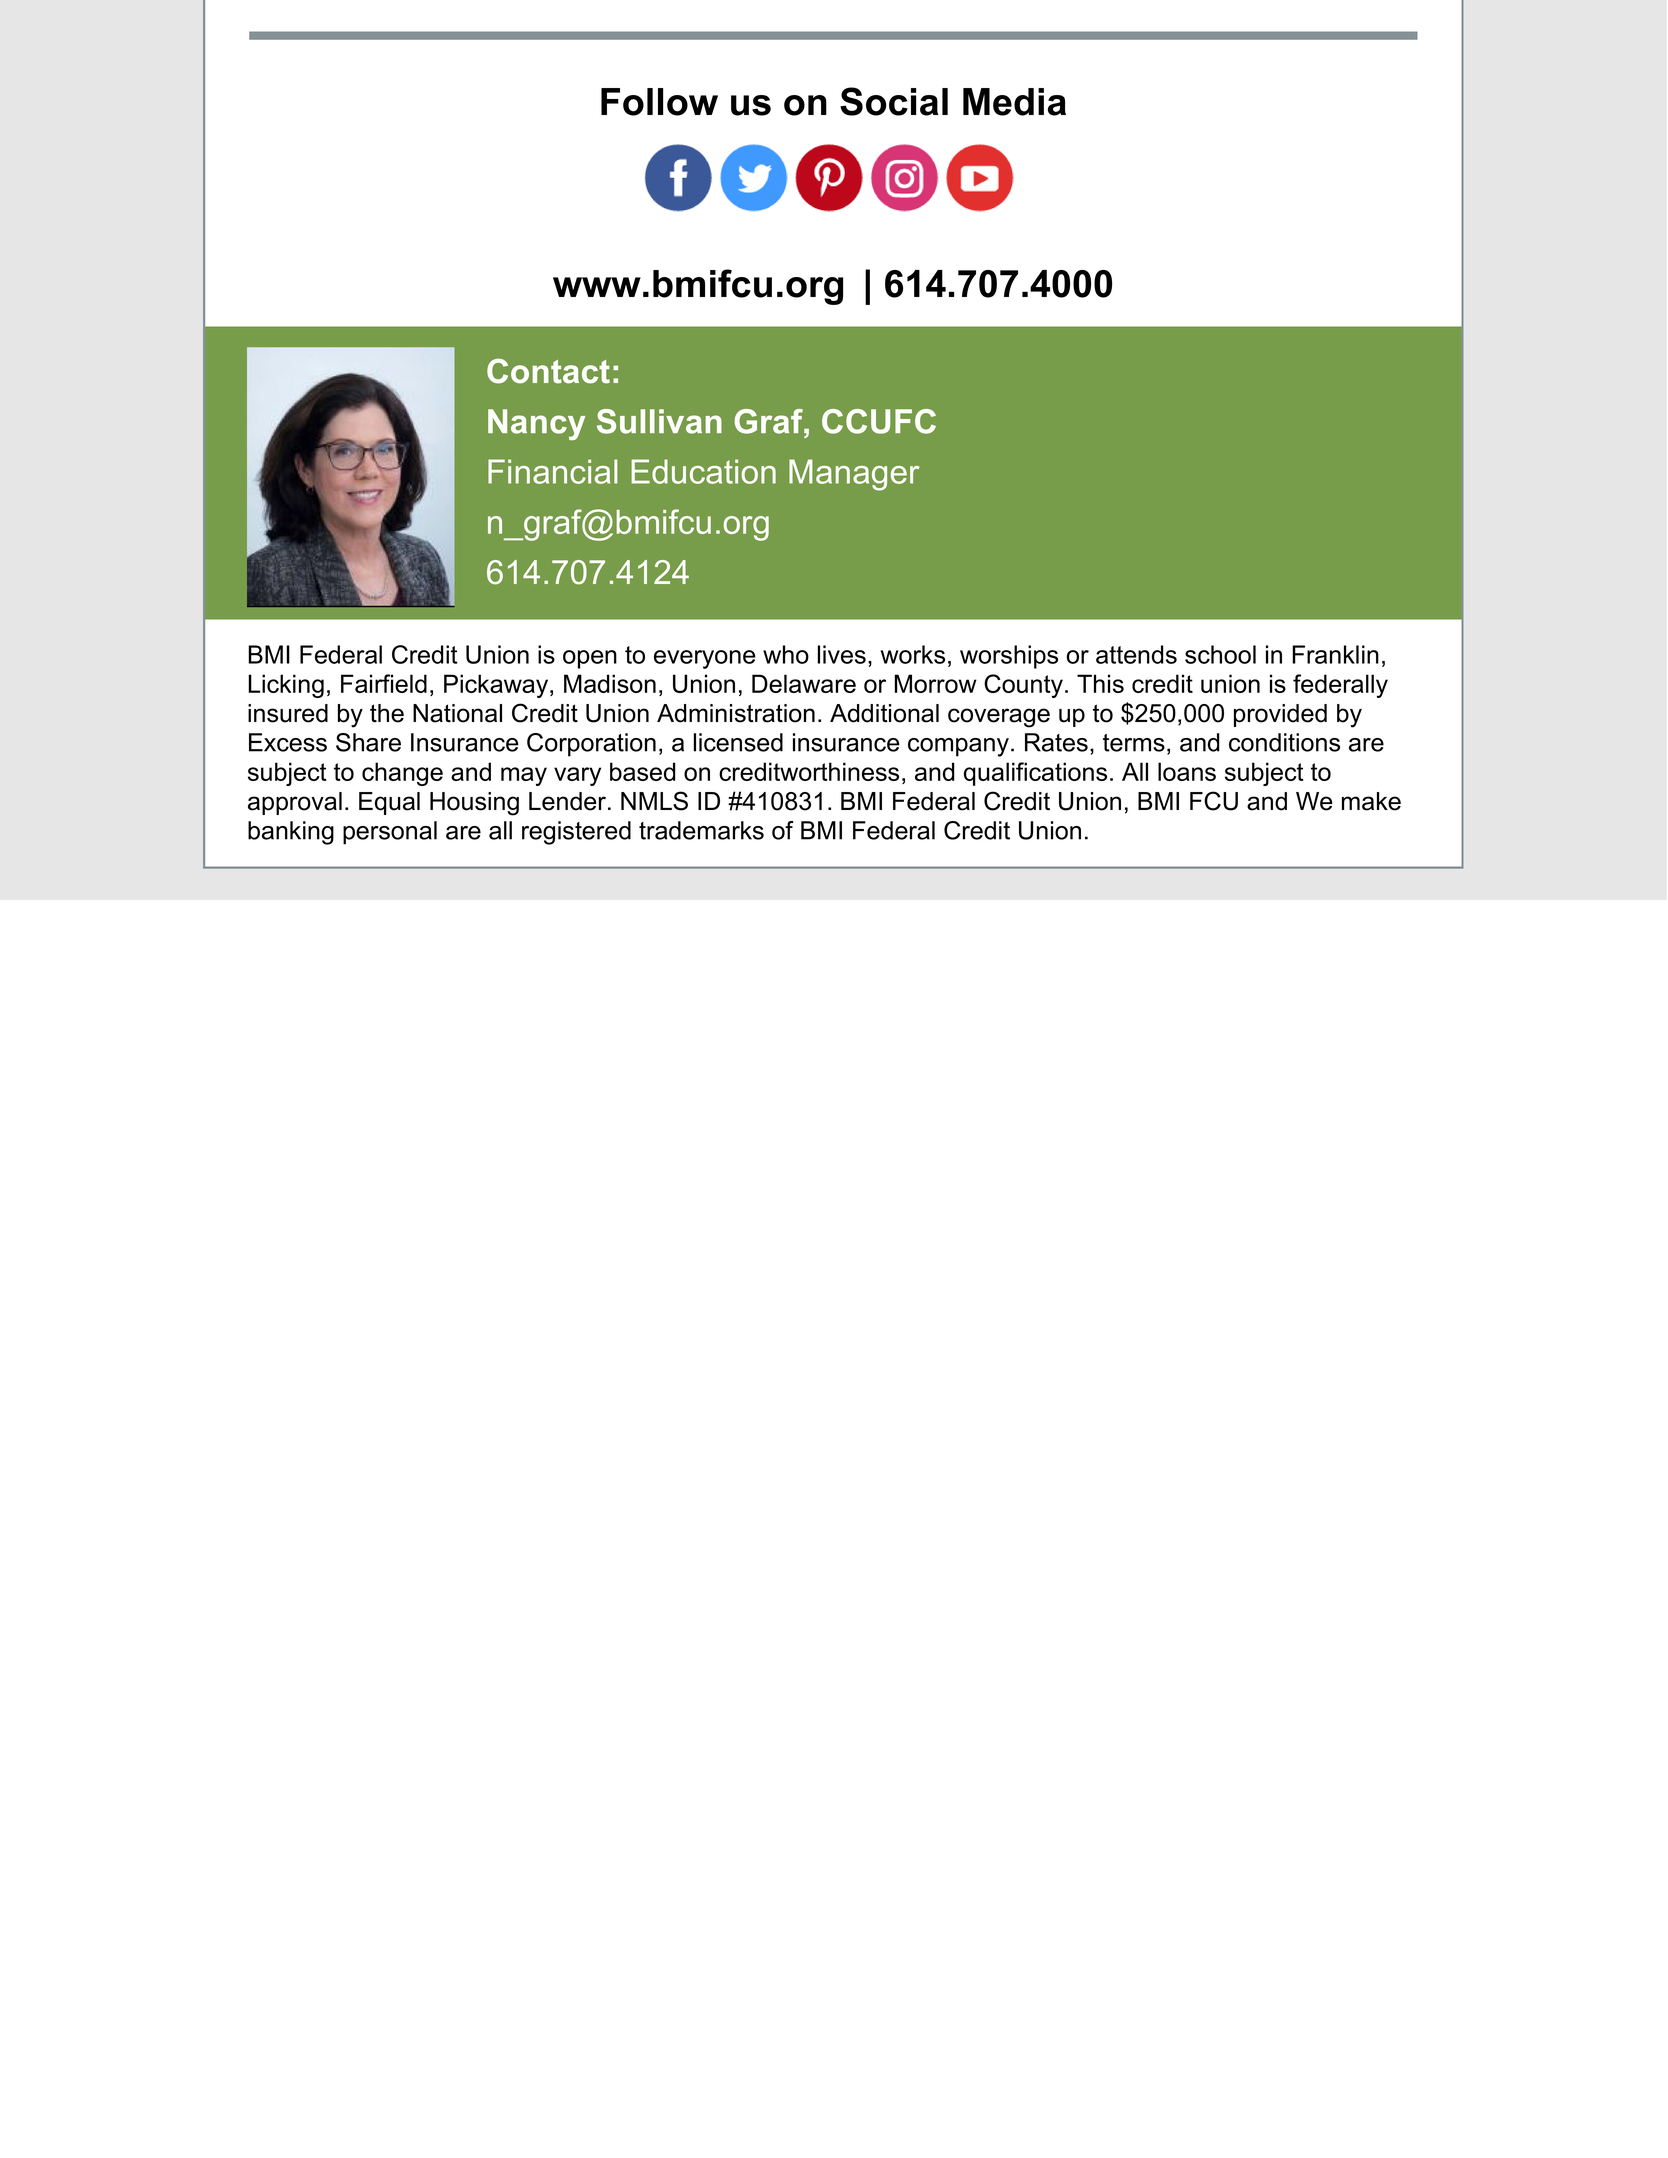 The height and width of the document is (2158, 1668). Describe the element at coordinates (590, 659) in the document. I see `open` at that location.
